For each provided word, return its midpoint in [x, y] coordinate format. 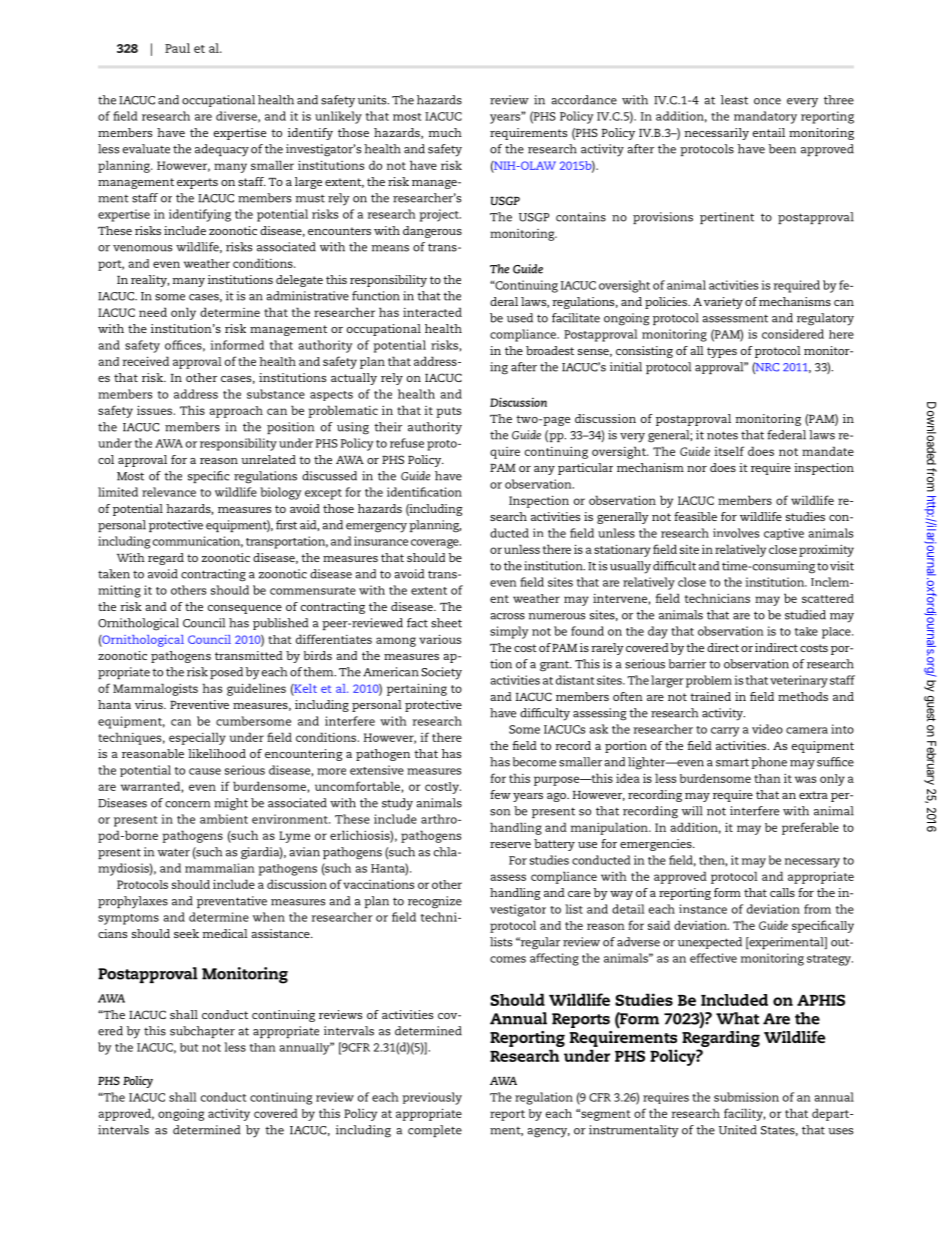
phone [769, 763]
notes [722, 435]
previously [432, 1098]
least [734, 100]
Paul [177, 48]
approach [236, 412]
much [445, 132]
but [189, 1047]
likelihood [217, 753]
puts [449, 412]
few [500, 794]
